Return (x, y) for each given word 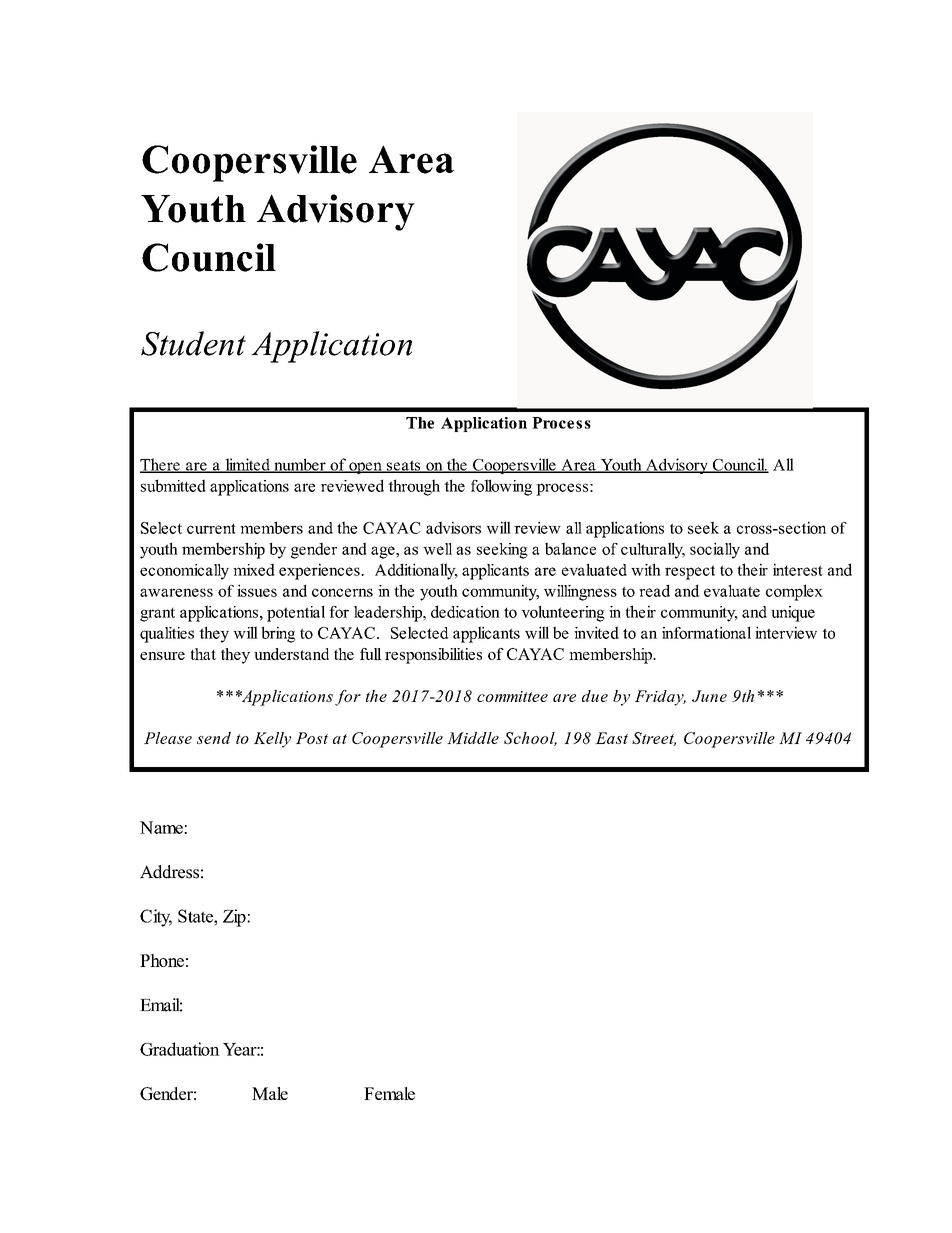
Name (162, 827)
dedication (465, 611)
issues (257, 590)
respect (690, 572)
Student (193, 343)
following (501, 487)
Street (654, 739)
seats (404, 466)
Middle (473, 738)
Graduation (180, 1049)
